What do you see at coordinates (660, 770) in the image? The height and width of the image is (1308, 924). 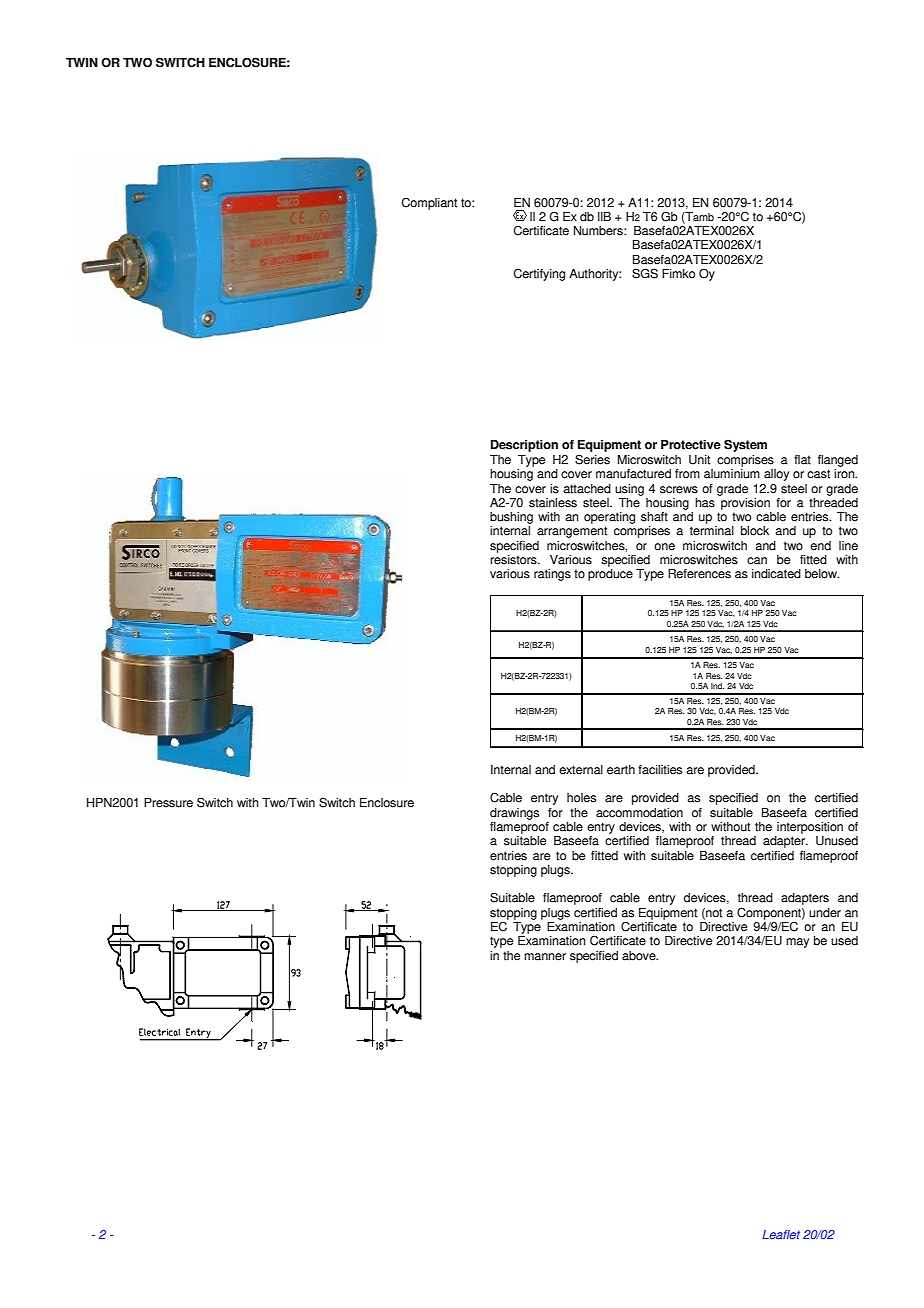 I see `facilities` at bounding box center [660, 770].
